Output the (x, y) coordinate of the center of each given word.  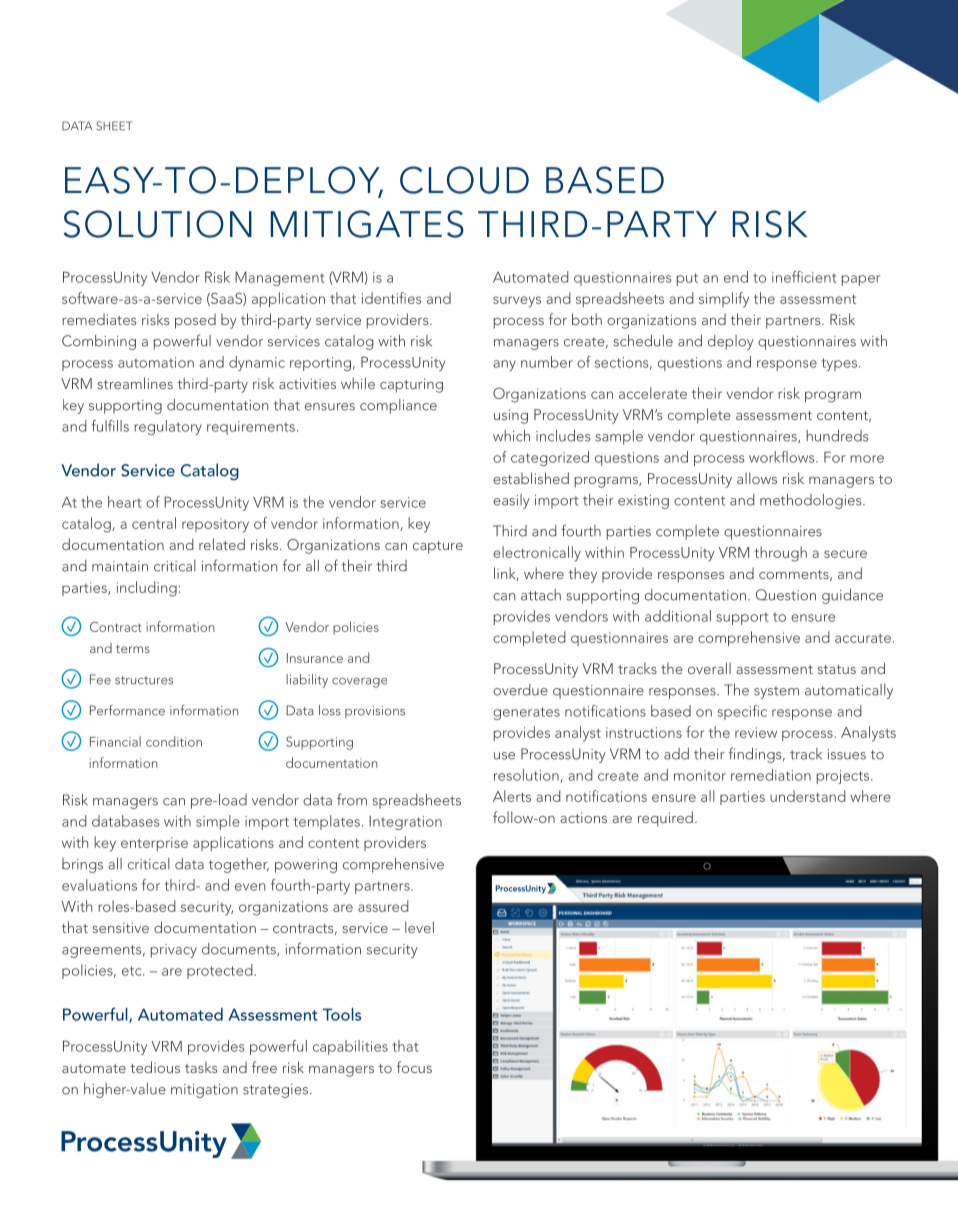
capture (438, 547)
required (665, 819)
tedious (155, 1067)
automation (156, 362)
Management (279, 278)
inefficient (804, 277)
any (504, 365)
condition (174, 741)
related (222, 544)
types (839, 364)
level (419, 927)
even (250, 887)
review (756, 732)
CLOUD (464, 180)
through (780, 554)
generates (526, 713)
